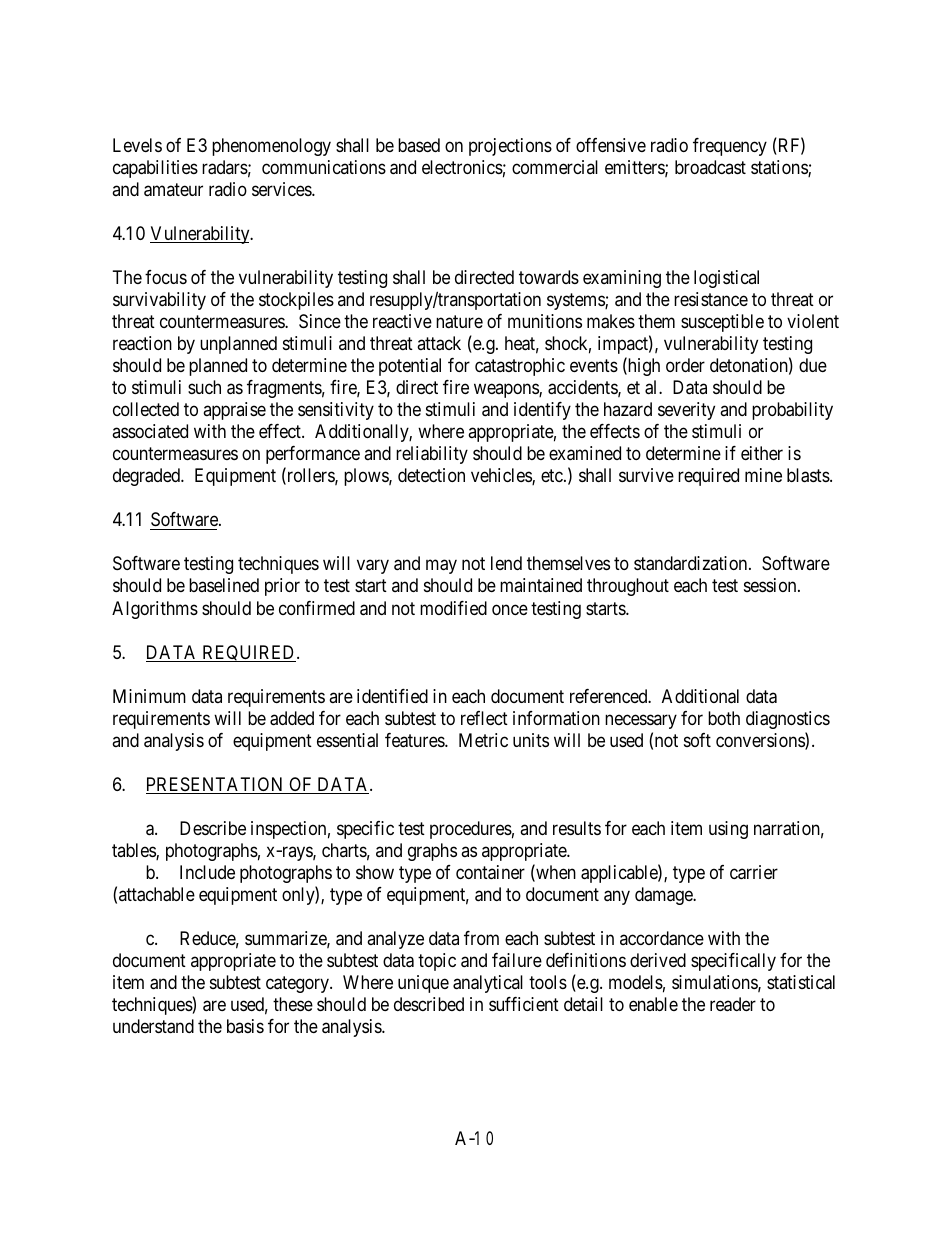 Image resolution: width=952 pixels, height=1233 pixels. What do you see at coordinates (488, 984) in the image?
I see `analytical` at bounding box center [488, 984].
